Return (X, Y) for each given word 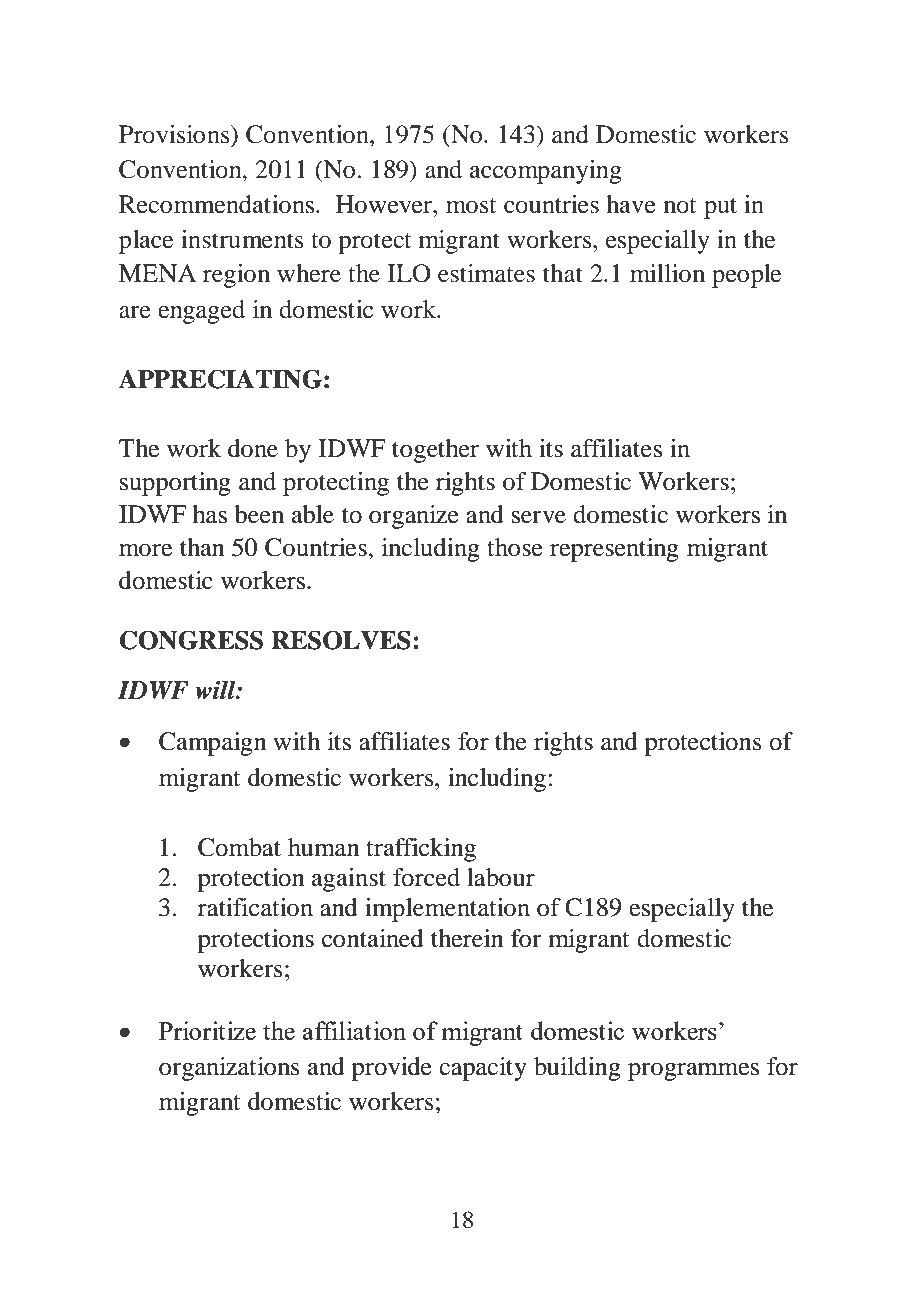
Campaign (213, 744)
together (435, 451)
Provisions (175, 134)
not (680, 206)
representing (614, 550)
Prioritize (207, 1030)
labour (501, 877)
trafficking (421, 850)
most (471, 206)
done (253, 448)
